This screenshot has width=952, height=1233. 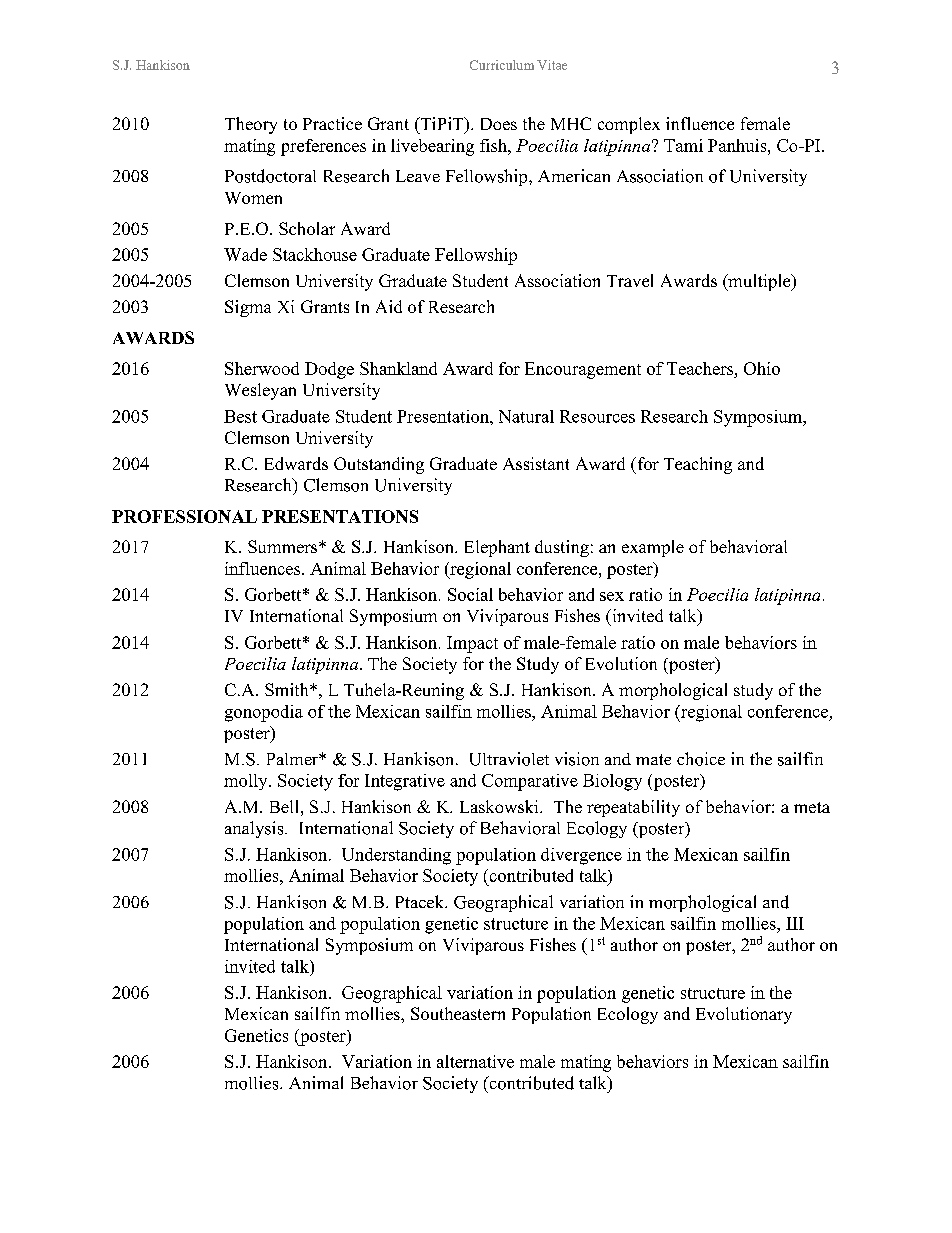 I want to click on Natural, so click(x=526, y=416).
